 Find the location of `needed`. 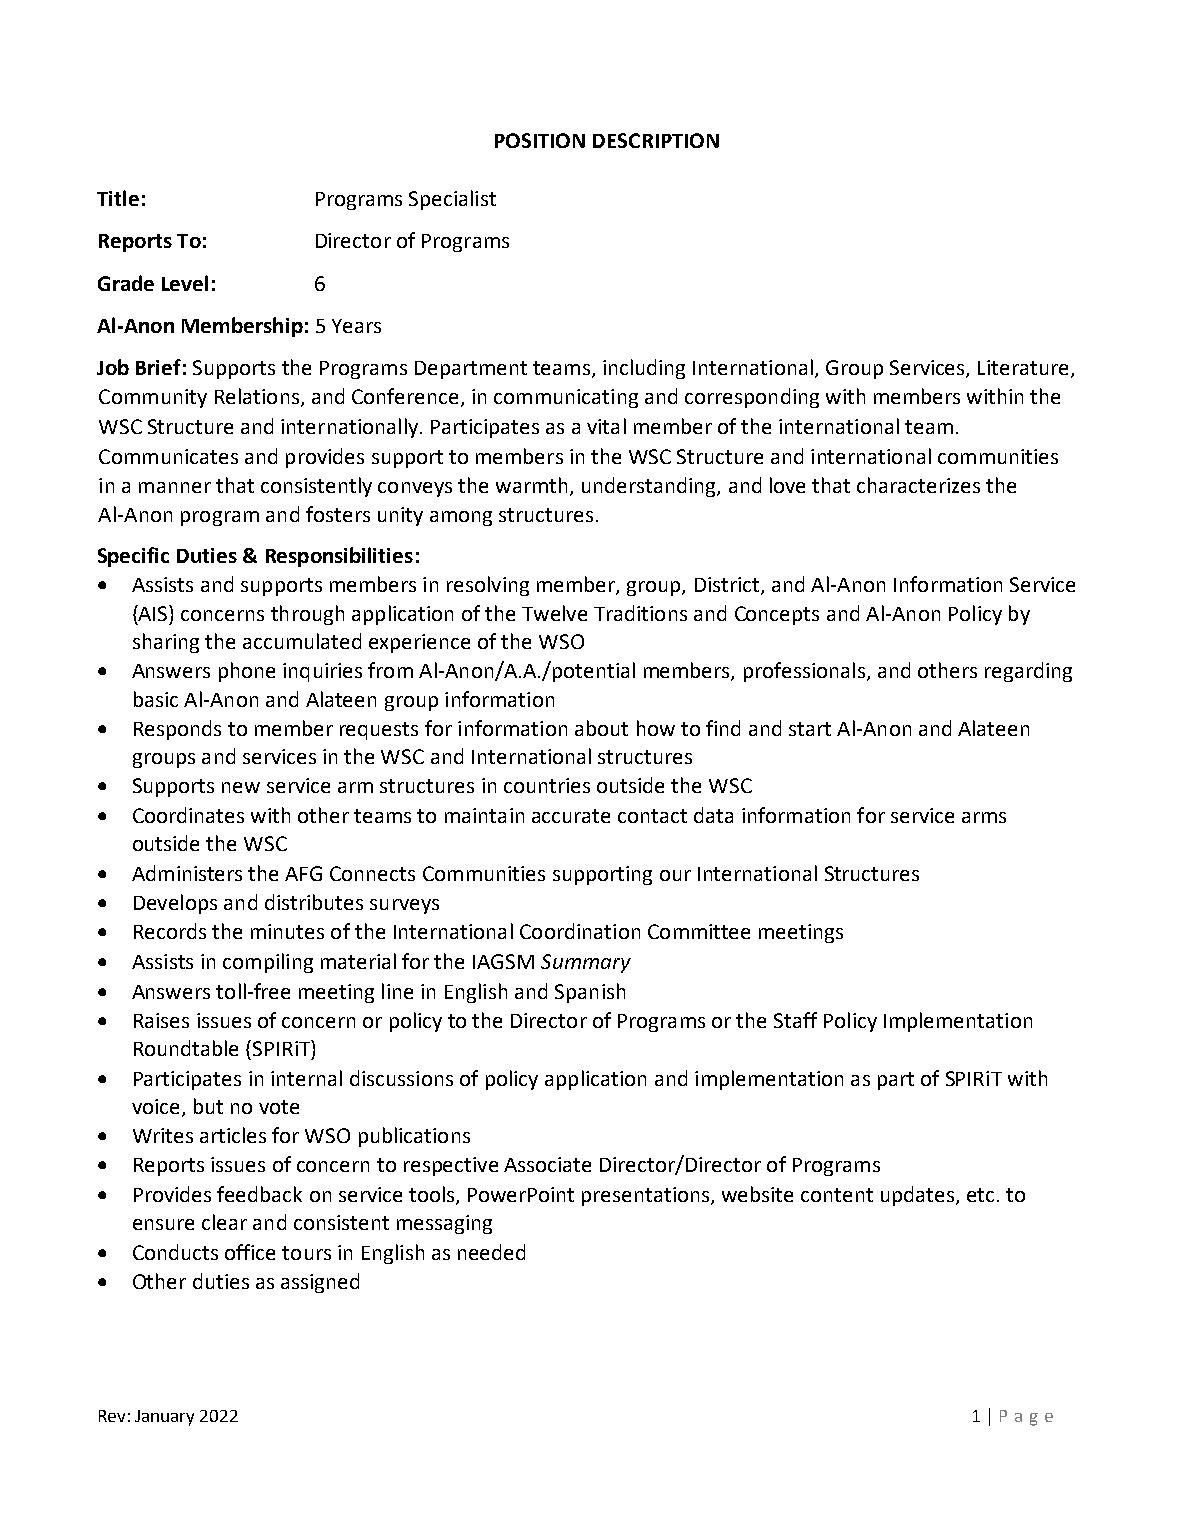

needed is located at coordinates (491, 1252).
